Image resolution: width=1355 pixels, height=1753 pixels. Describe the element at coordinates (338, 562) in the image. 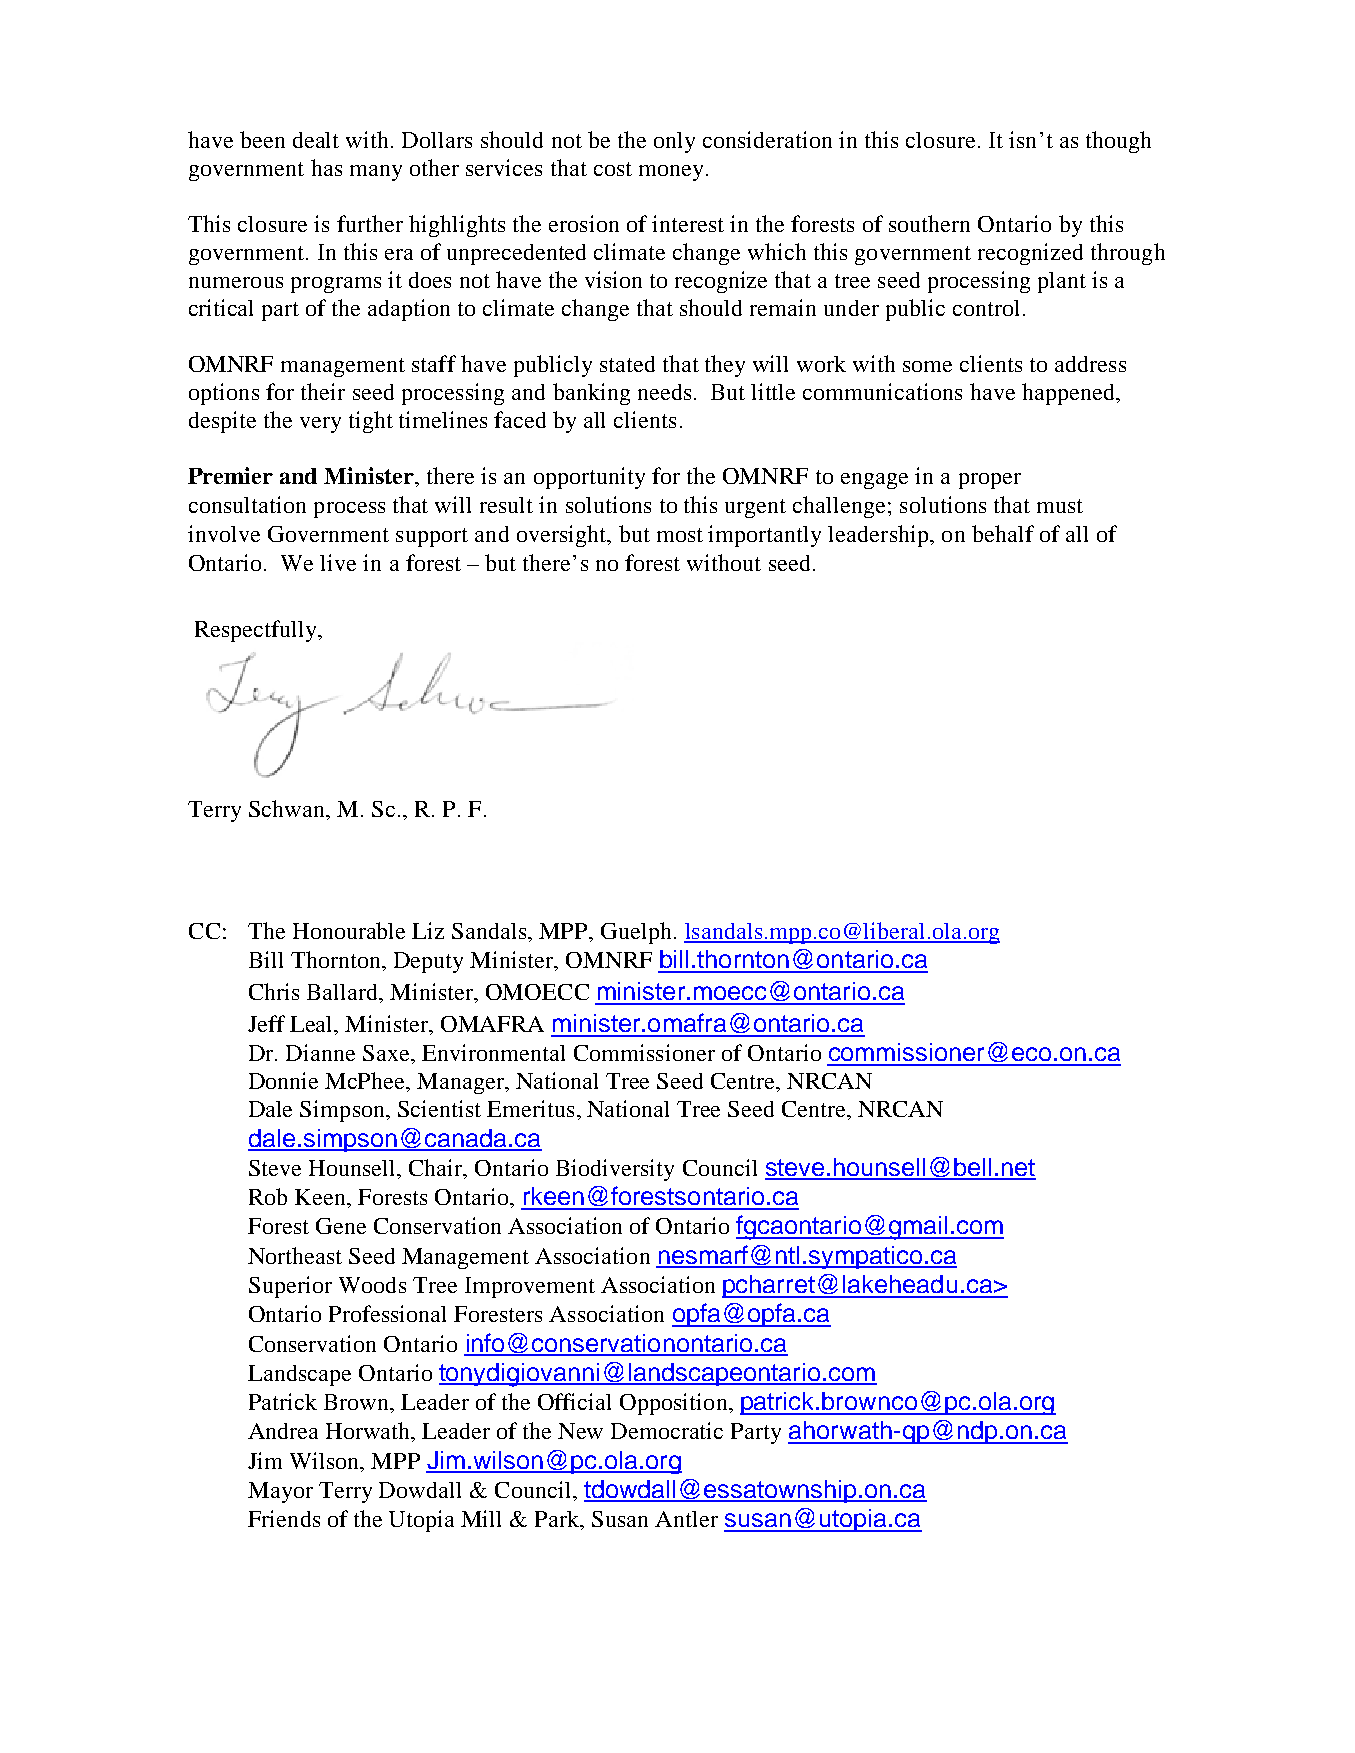

I see `live` at that location.
